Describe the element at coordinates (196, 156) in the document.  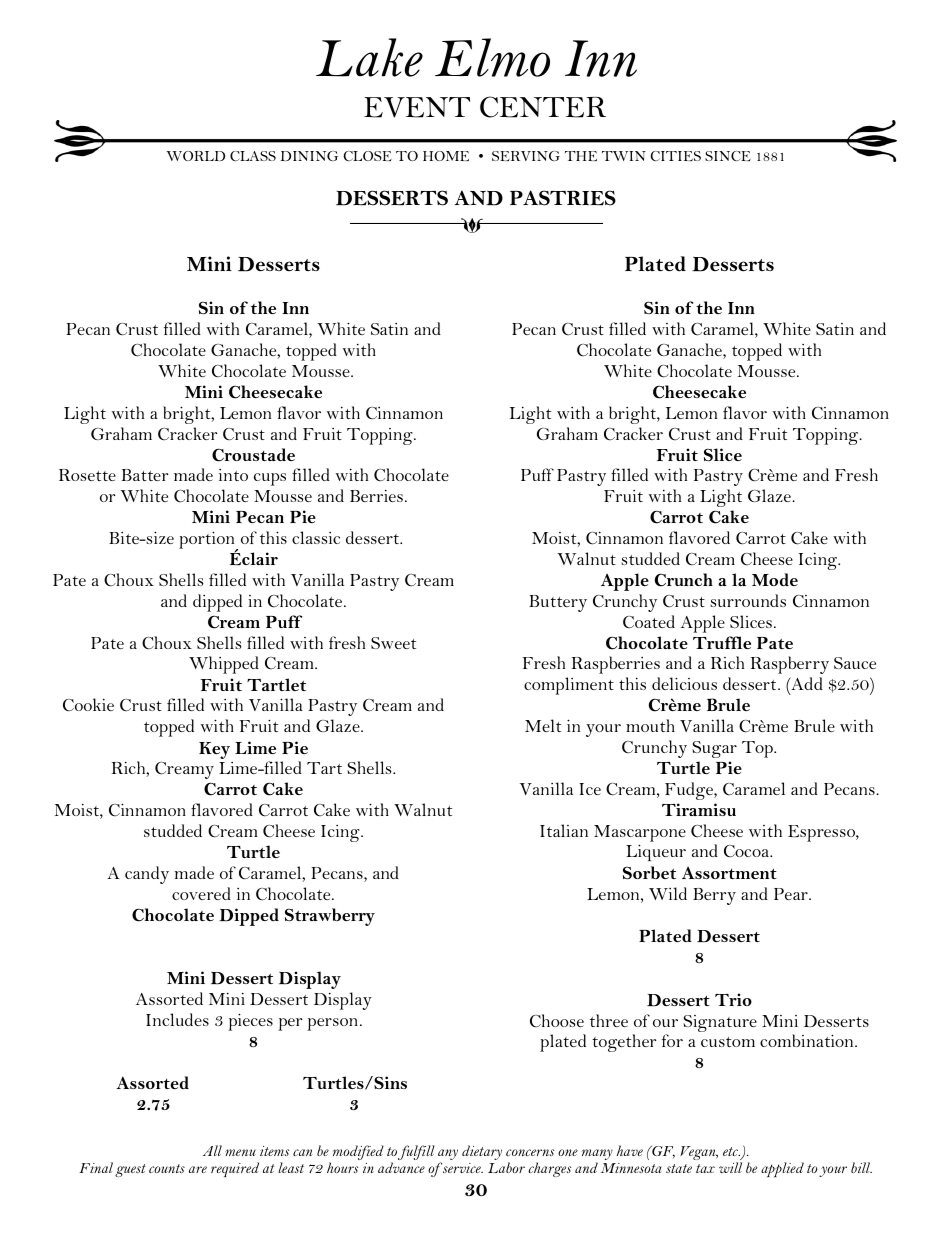
I see `WORLD` at that location.
